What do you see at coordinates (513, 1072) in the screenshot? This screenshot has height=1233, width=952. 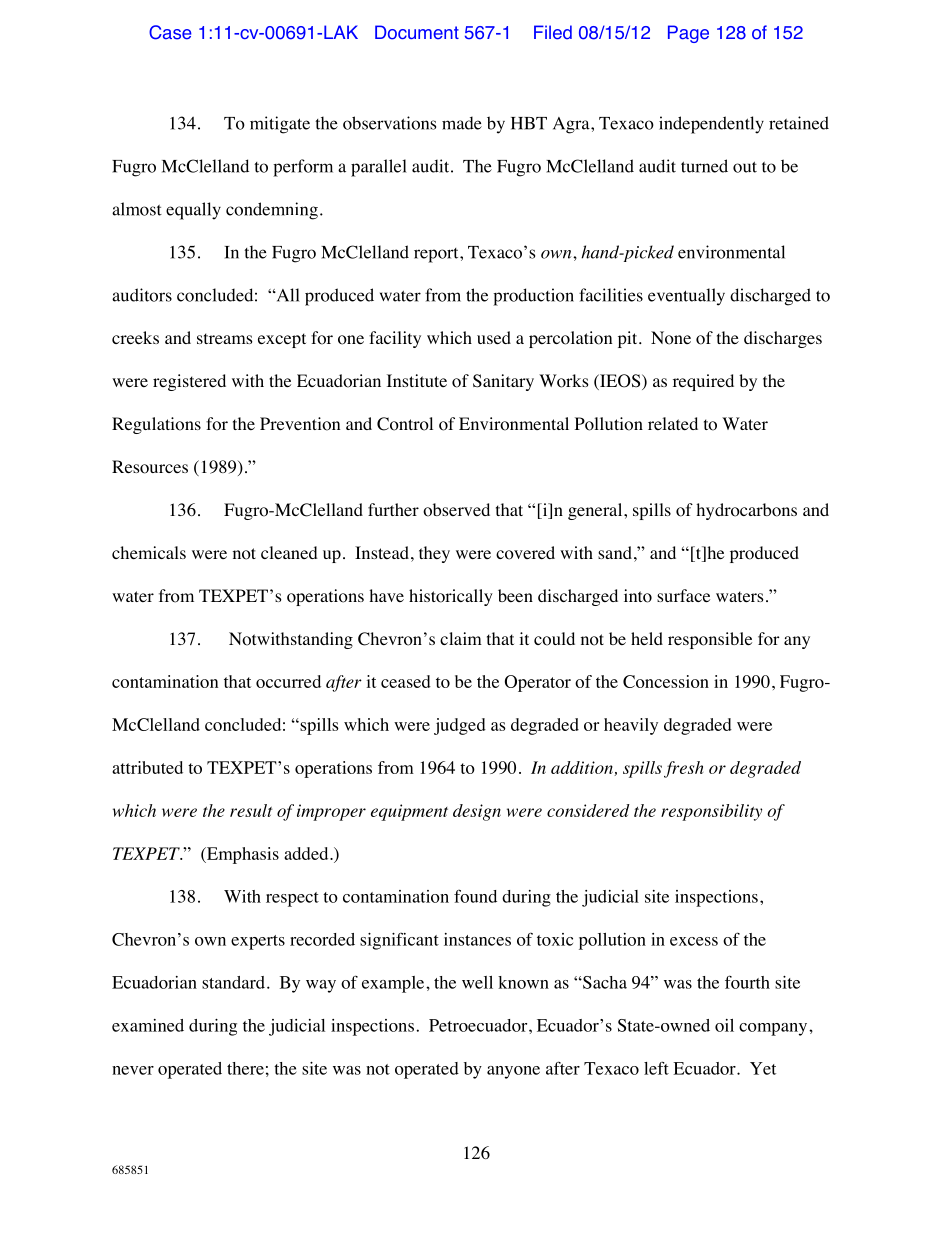 I see `anyone` at bounding box center [513, 1072].
